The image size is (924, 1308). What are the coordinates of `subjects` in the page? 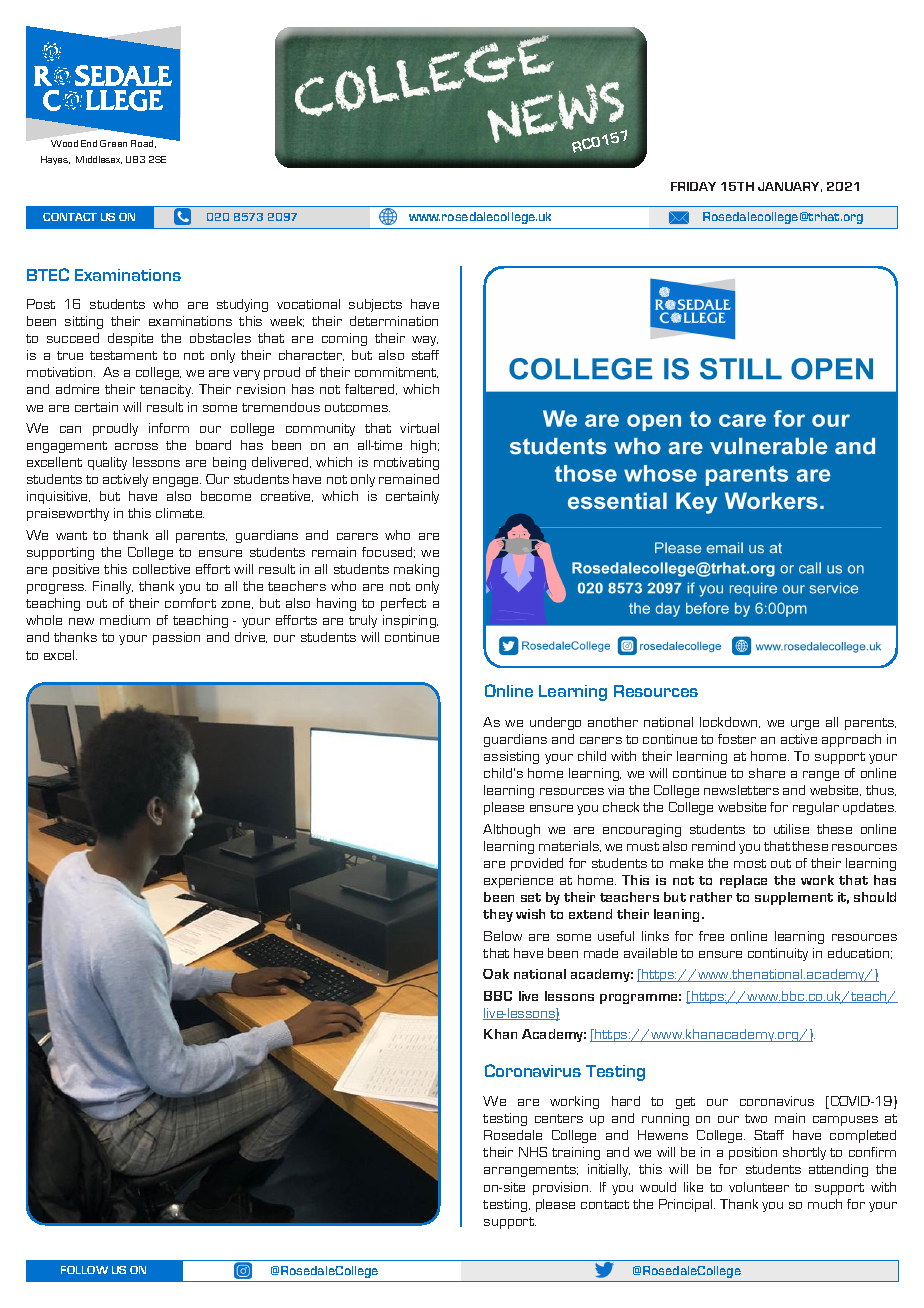 It's located at (375, 305).
